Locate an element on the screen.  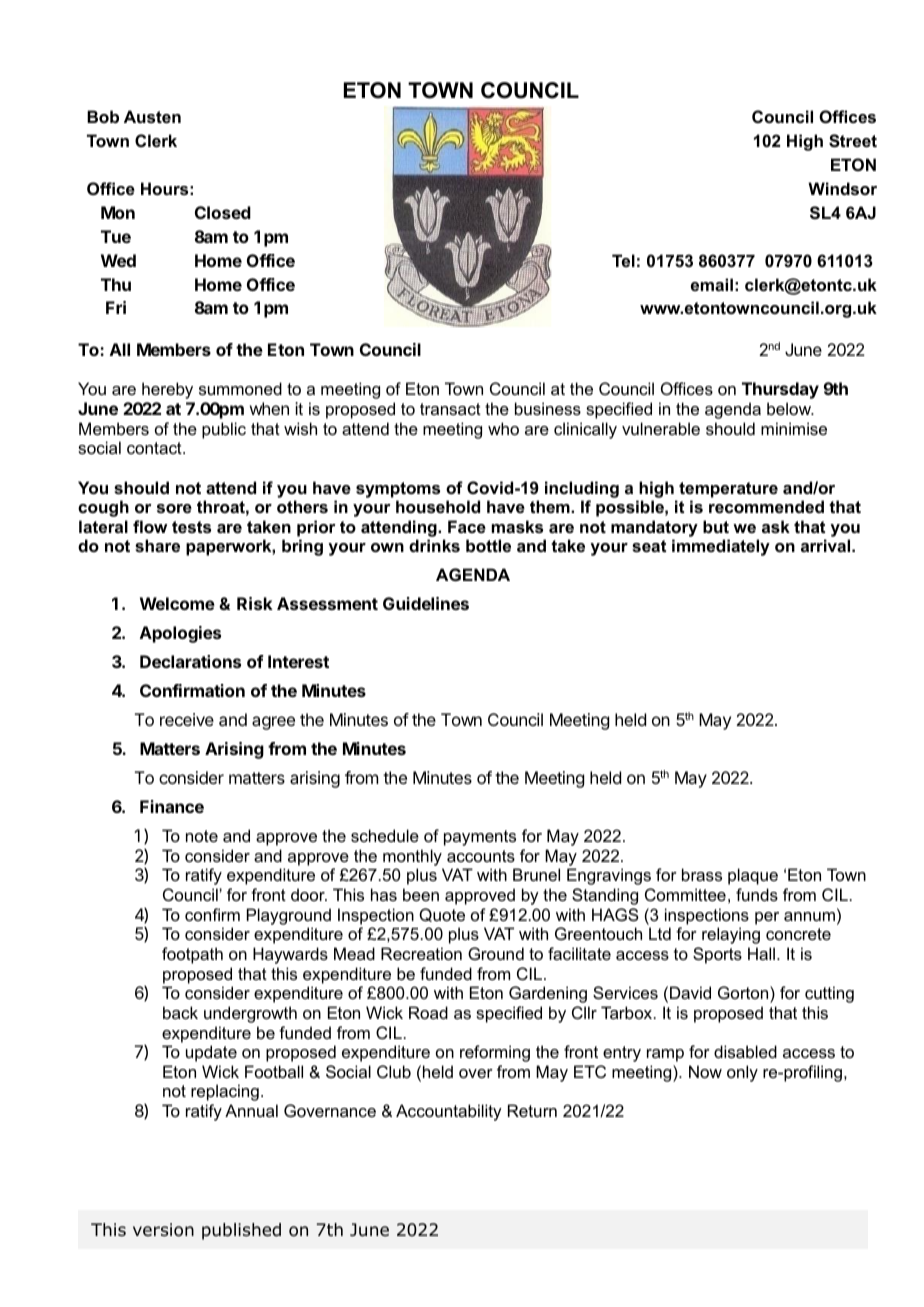
Face is located at coordinates (467, 526).
